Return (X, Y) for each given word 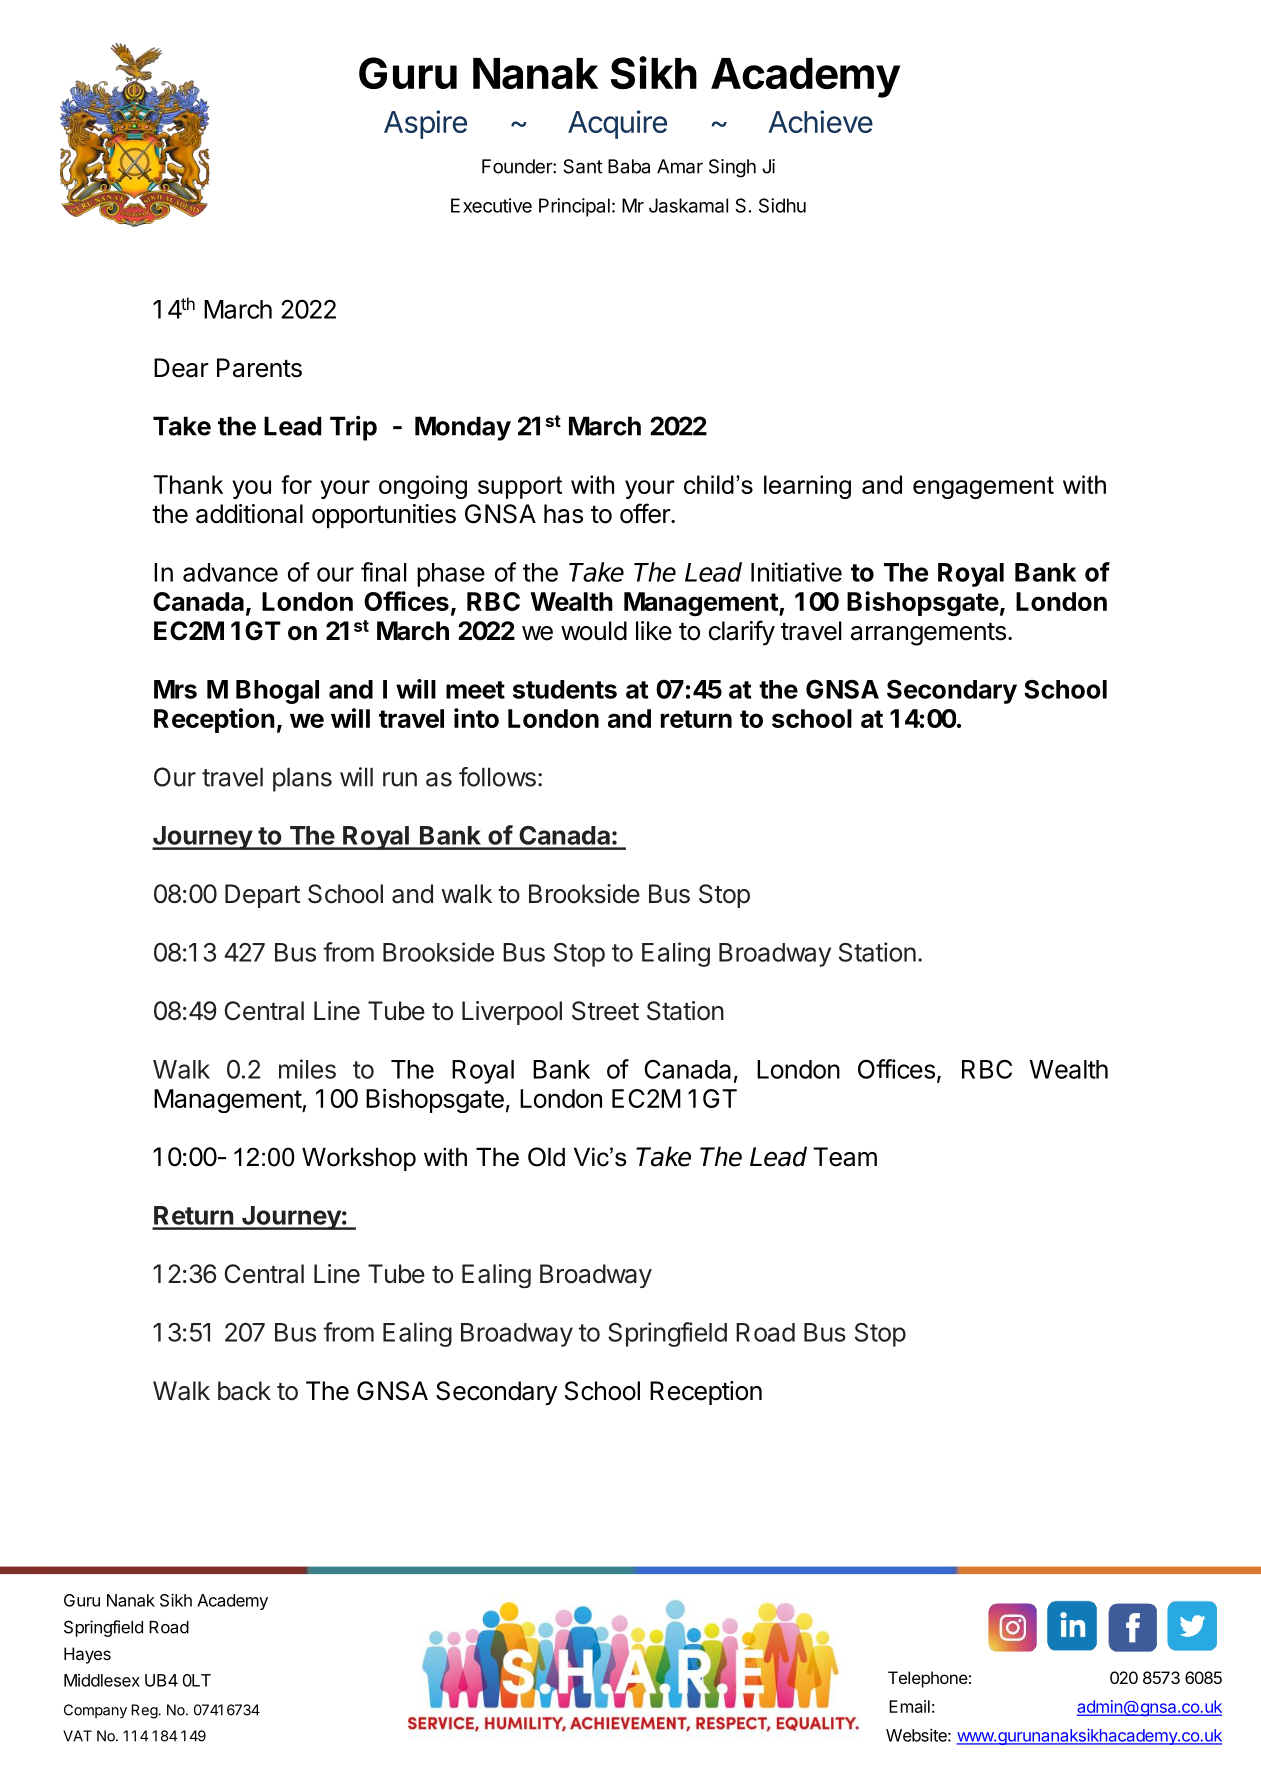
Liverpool (512, 1013)
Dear (181, 368)
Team (845, 1157)
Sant (583, 166)
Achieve (820, 121)
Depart (262, 896)
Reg (145, 1711)
